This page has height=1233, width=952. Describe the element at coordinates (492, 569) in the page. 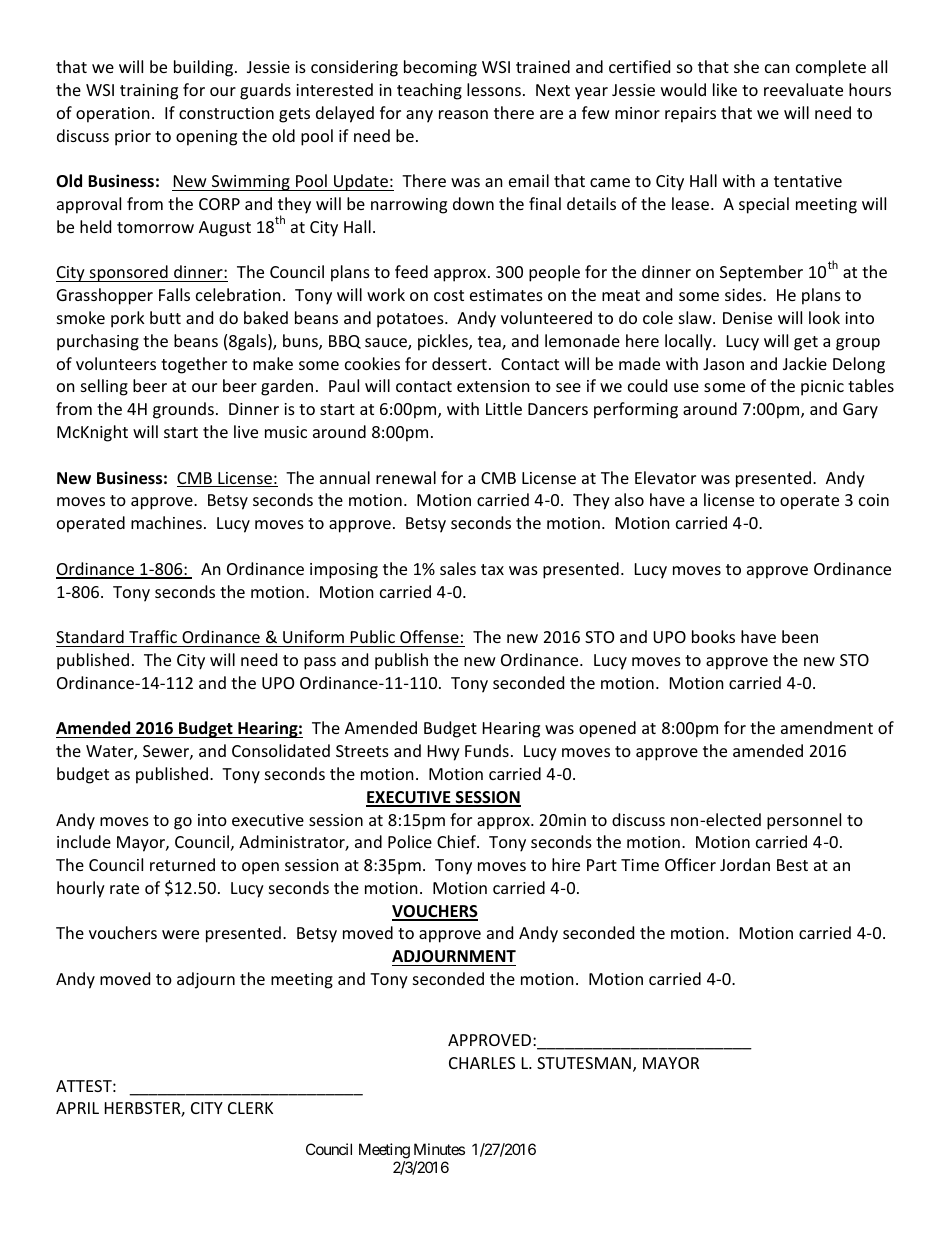

I see `tax` at that location.
